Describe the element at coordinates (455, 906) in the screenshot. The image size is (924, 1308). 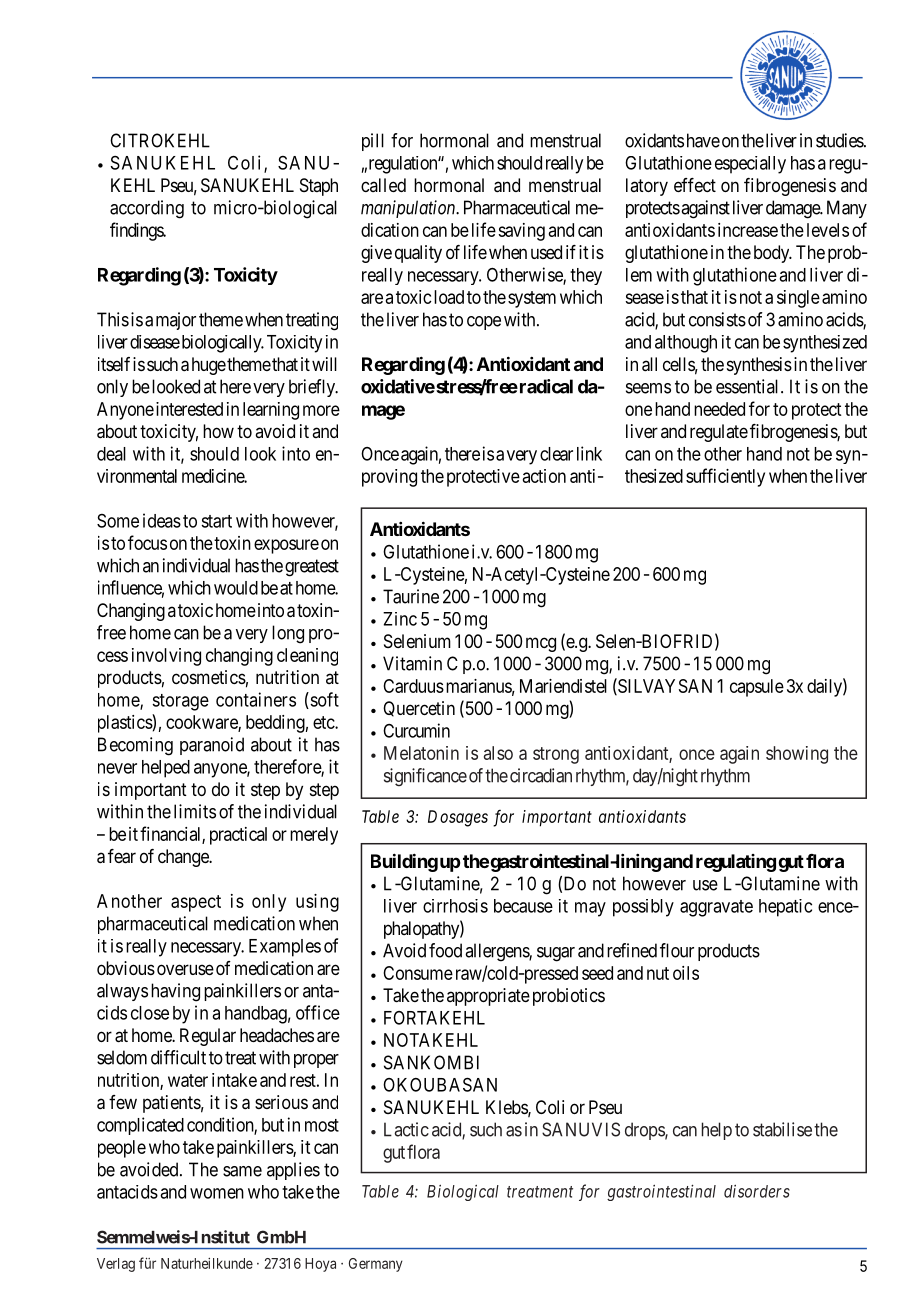
I see `cirrhosis` at that location.
